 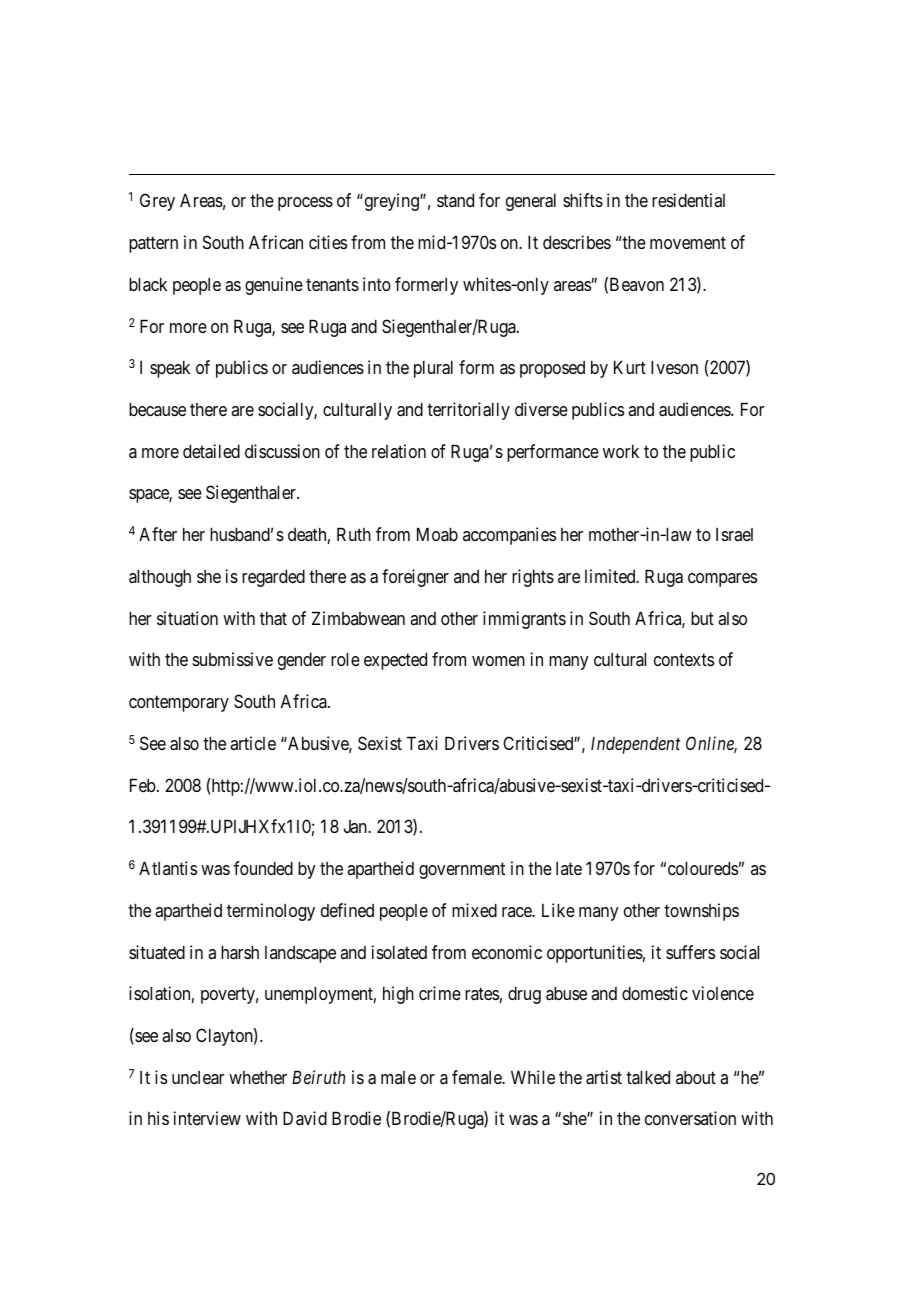 I want to click on talked, so click(x=648, y=1077).
